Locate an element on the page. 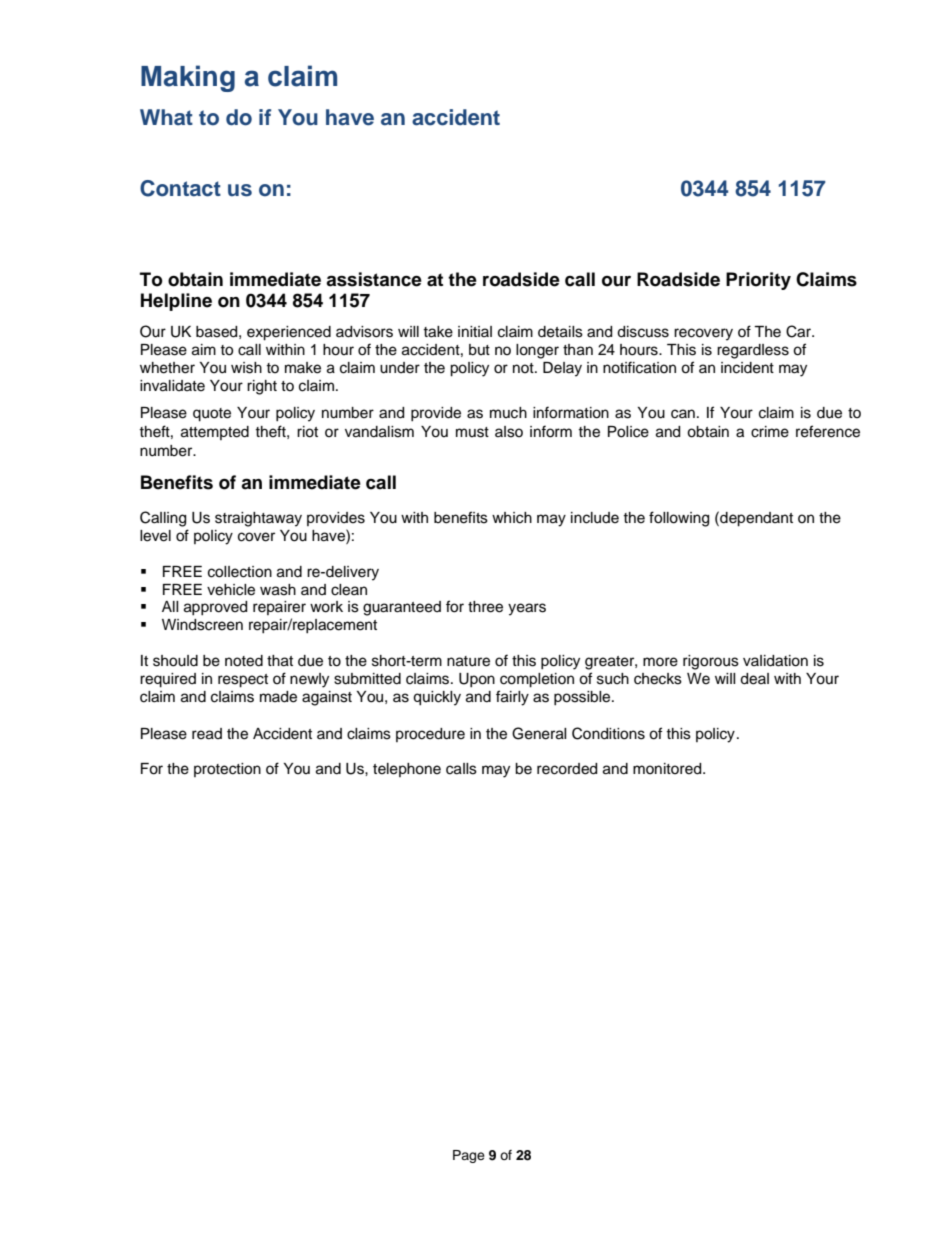 The height and width of the document is (1233, 952). three is located at coordinates (485, 607).
